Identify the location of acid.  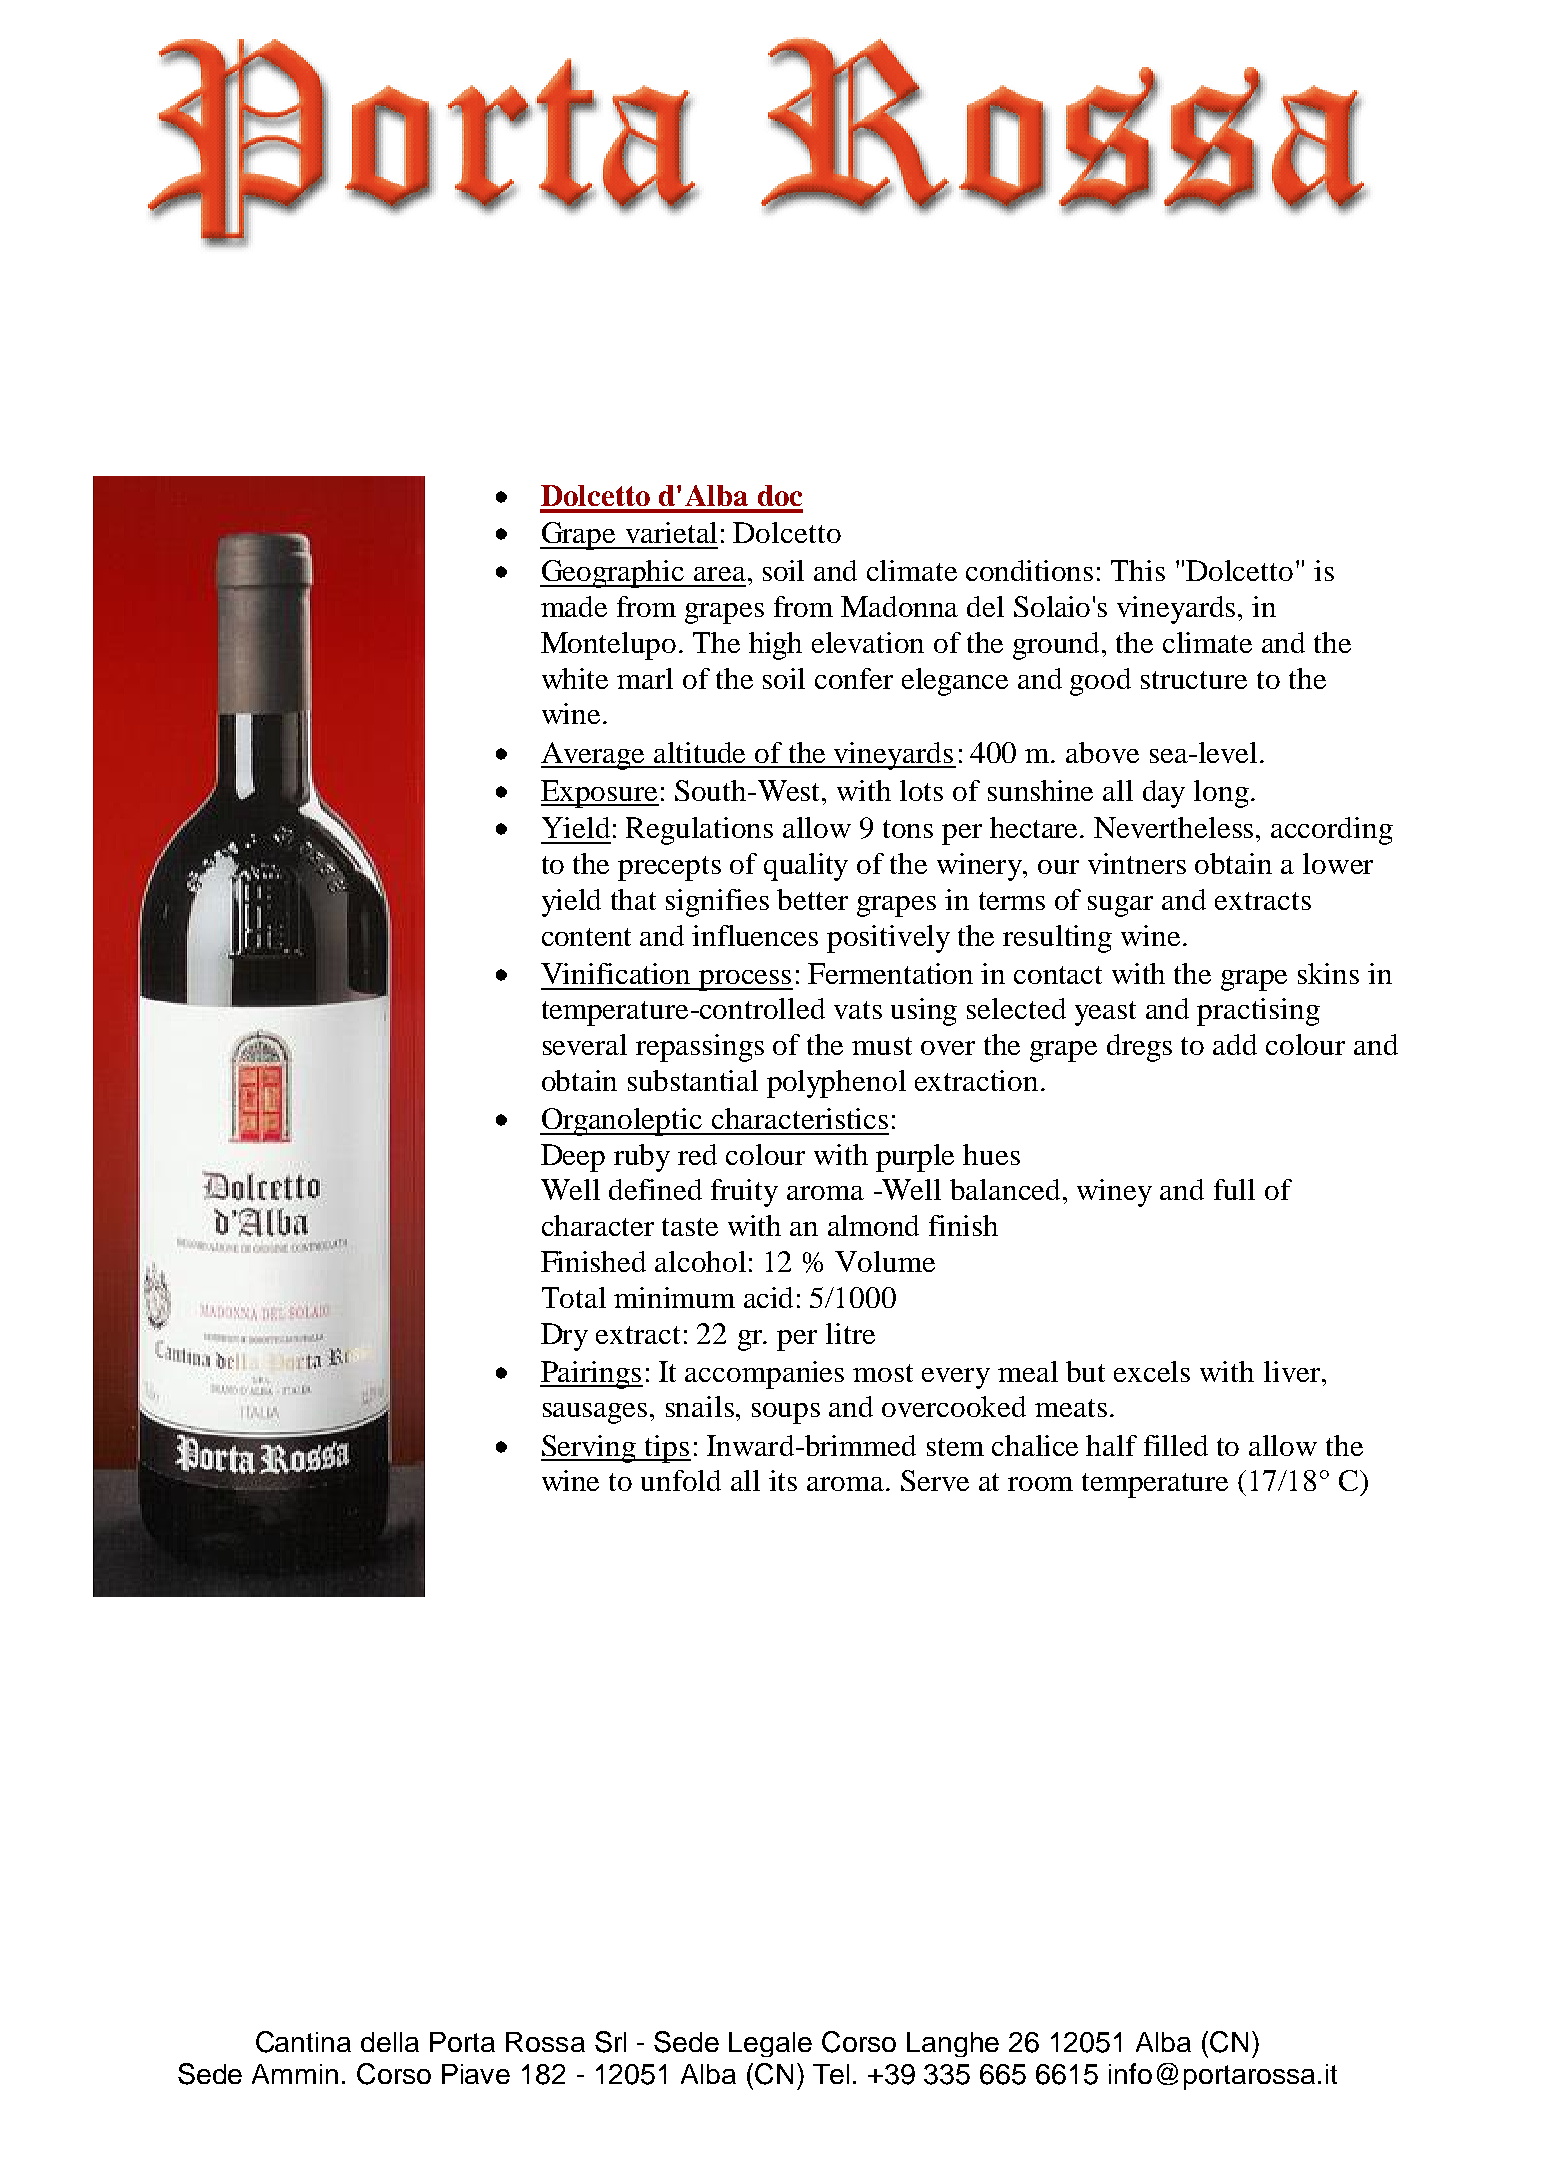
(768, 1297).
